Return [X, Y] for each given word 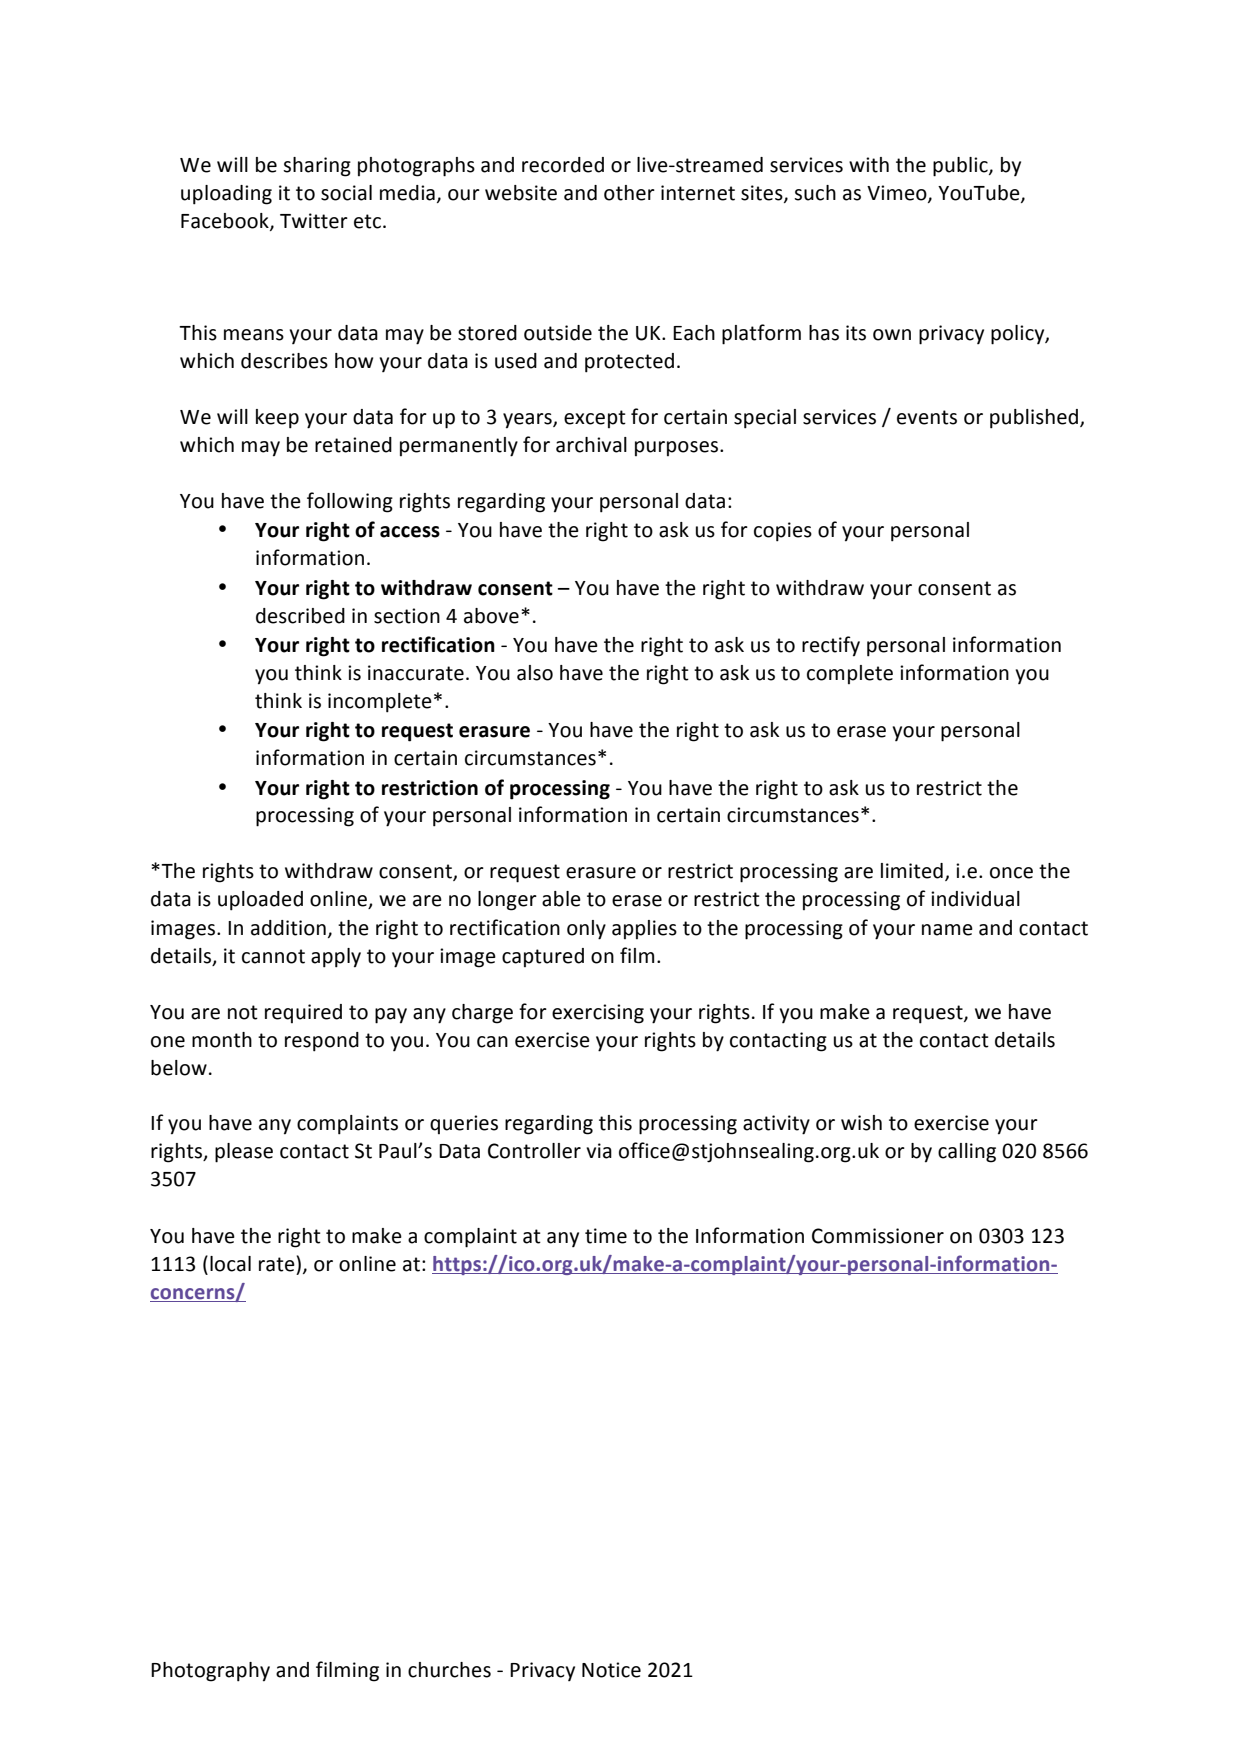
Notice [611, 1670]
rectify [831, 646]
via [599, 1151]
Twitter [314, 221]
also [535, 673]
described [300, 616]
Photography [210, 1672]
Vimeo [898, 193]
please [244, 1153]
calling [967, 1153]
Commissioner [878, 1236]
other [629, 193]
